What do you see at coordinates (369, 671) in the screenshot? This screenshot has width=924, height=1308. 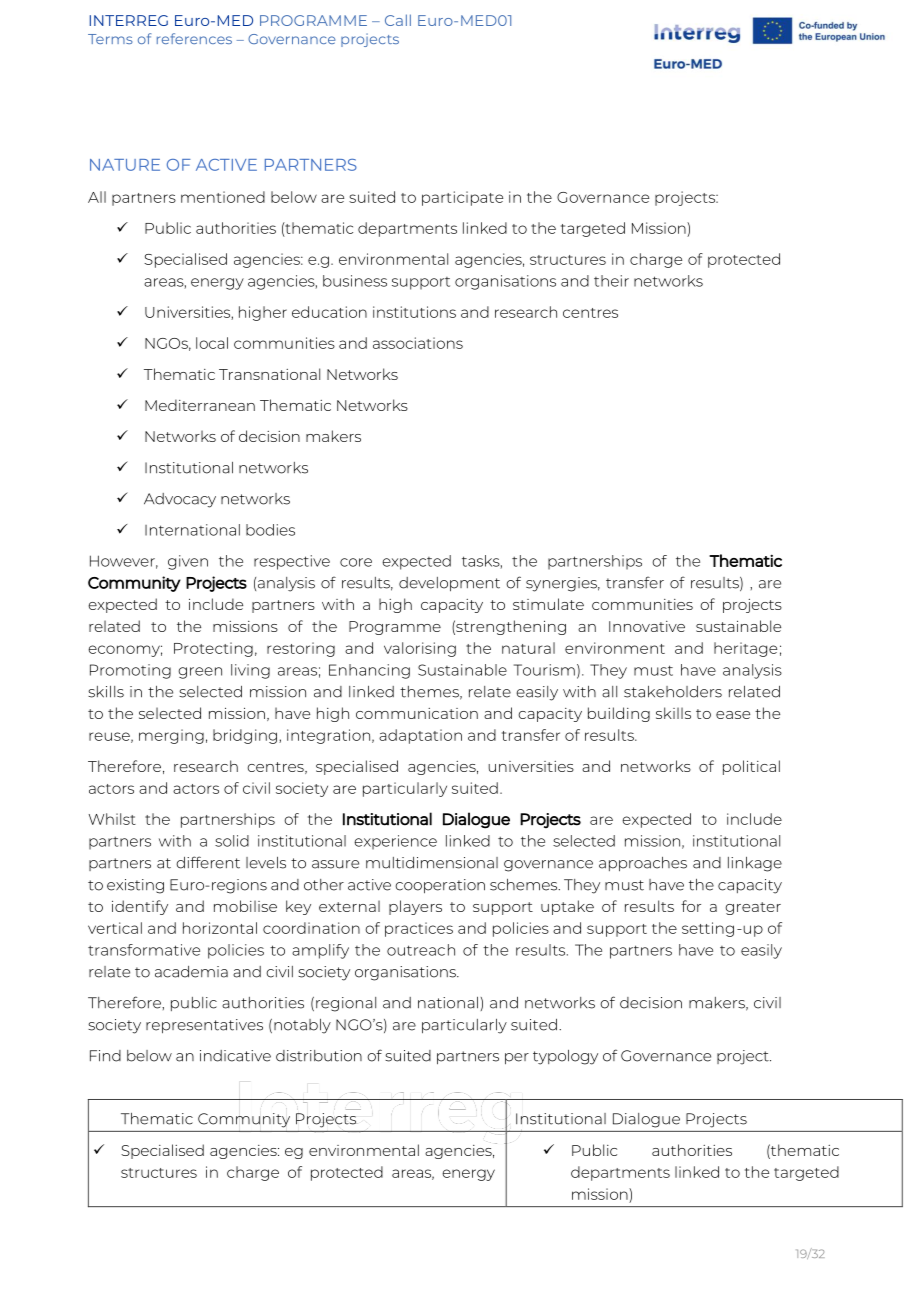 I see `Enhancing` at bounding box center [369, 671].
